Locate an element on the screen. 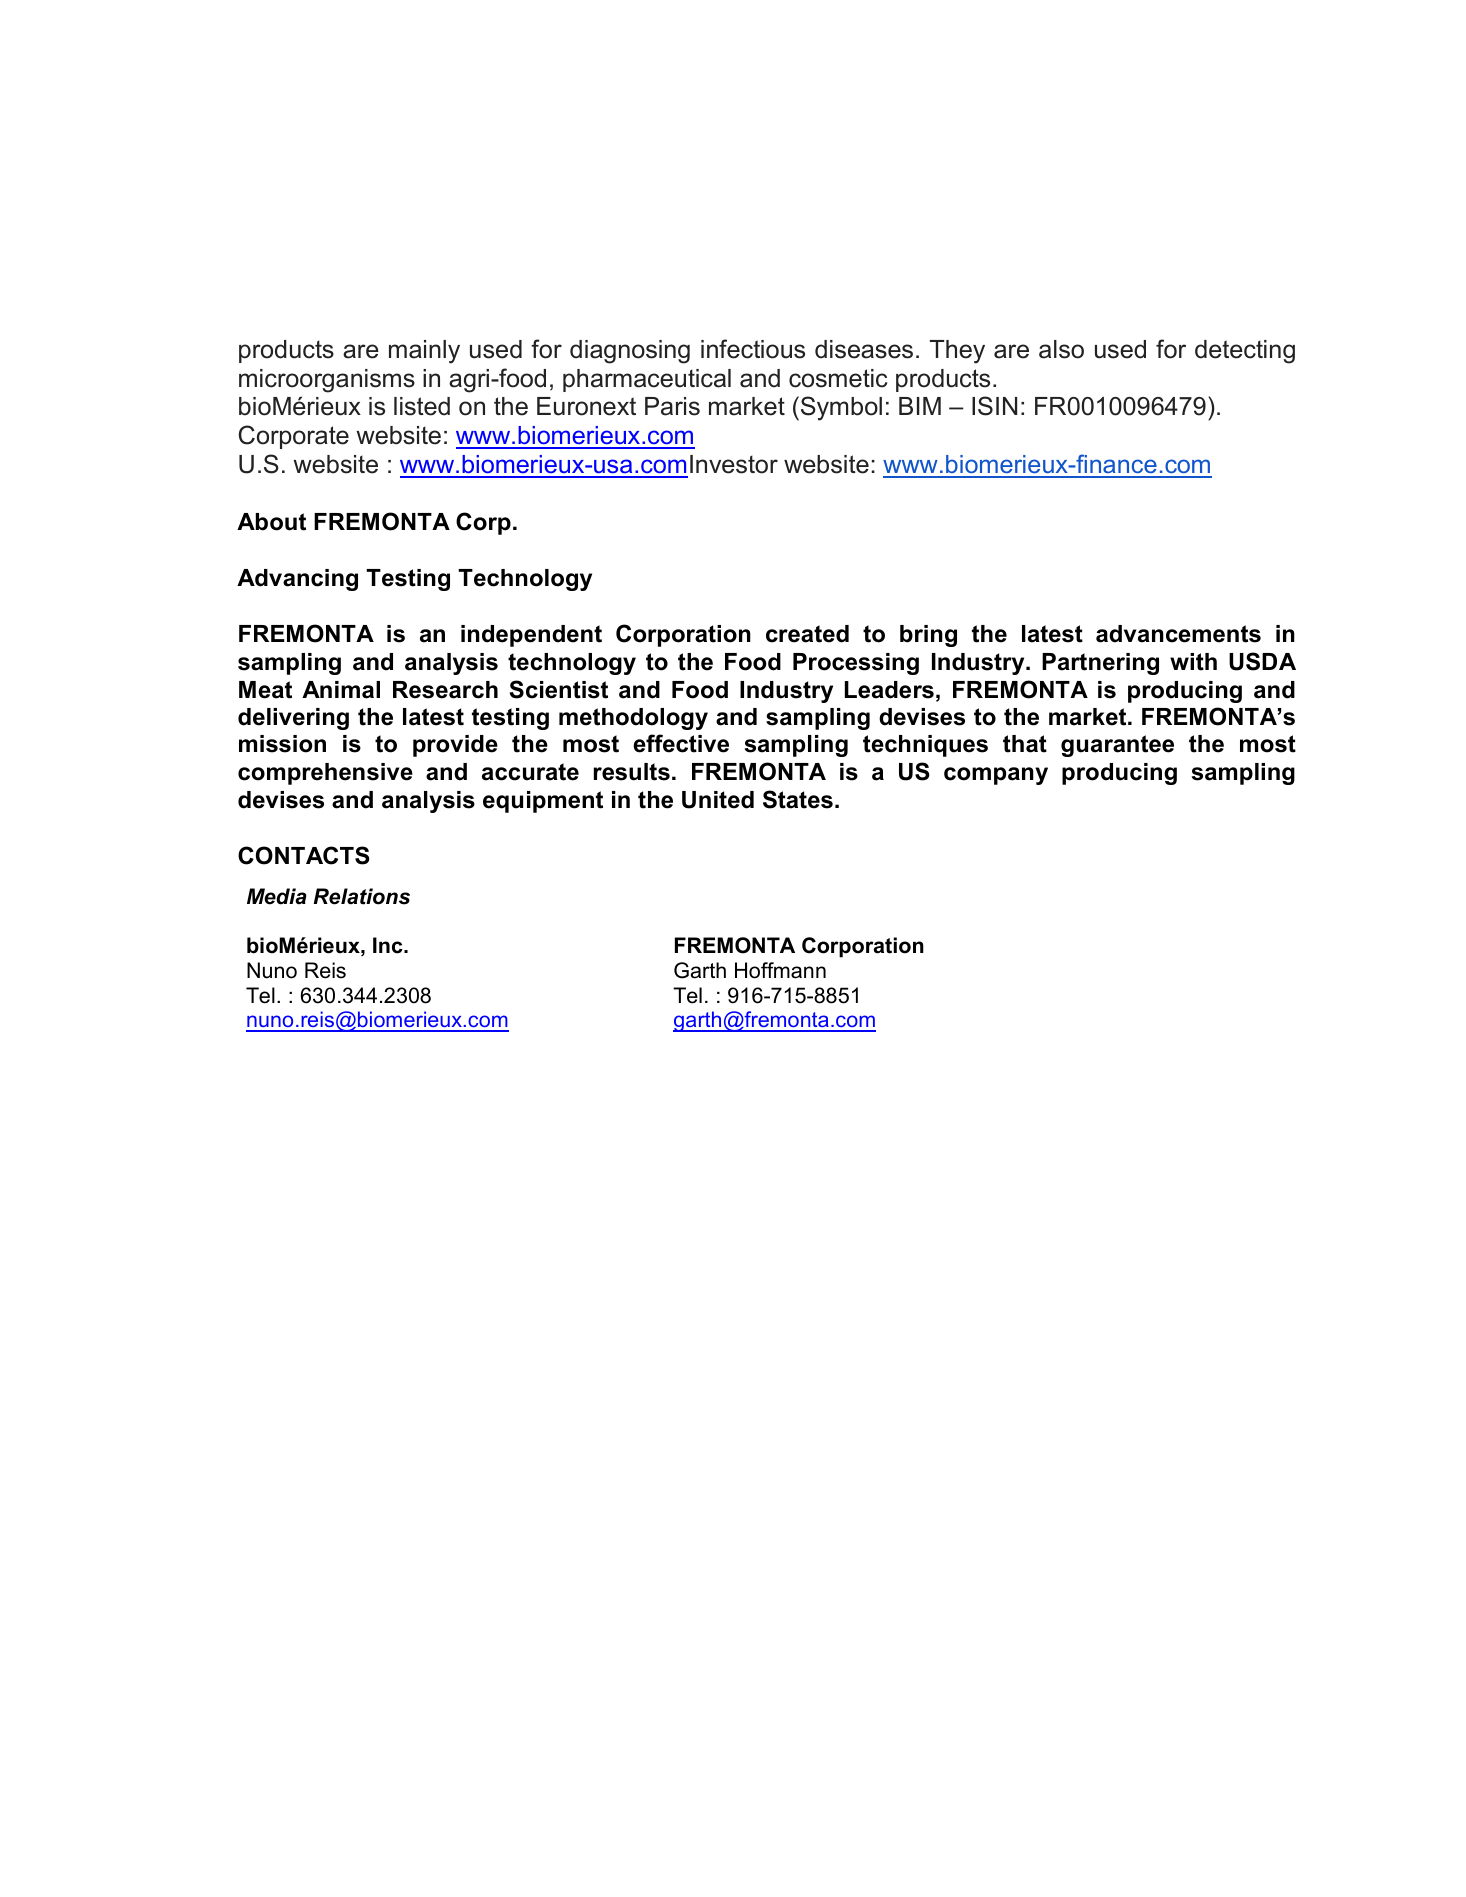 Image resolution: width=1466 pixels, height=1897 pixels. Symbol is located at coordinates (841, 408).
